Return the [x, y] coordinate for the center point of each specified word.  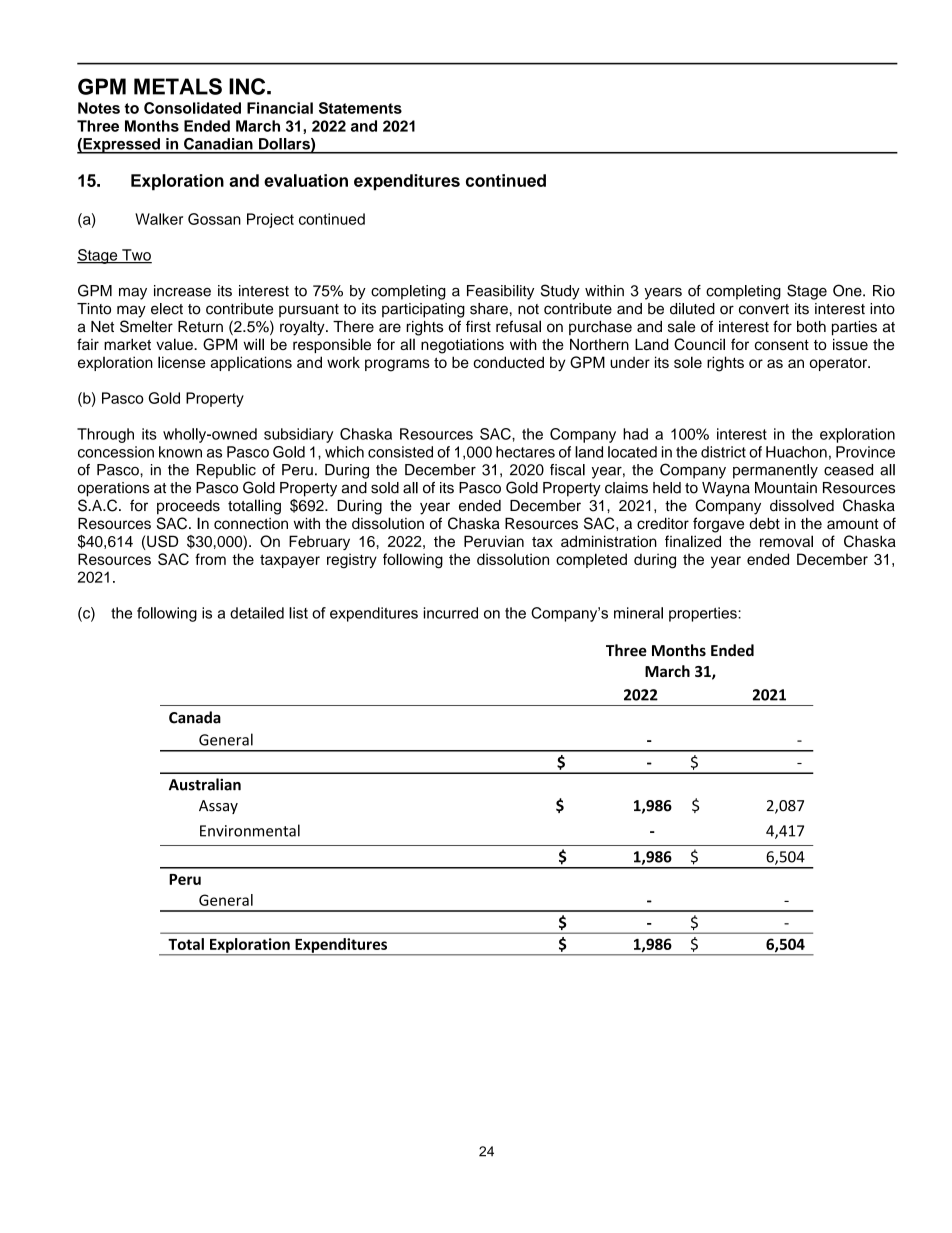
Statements [360, 108]
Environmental [250, 830]
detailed [257, 613]
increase [182, 291]
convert [764, 309]
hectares [525, 452]
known [180, 452]
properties [704, 614]
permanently [775, 471]
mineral [638, 613]
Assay [218, 807]
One [848, 290]
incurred [451, 613]
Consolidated [192, 108]
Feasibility [500, 292]
